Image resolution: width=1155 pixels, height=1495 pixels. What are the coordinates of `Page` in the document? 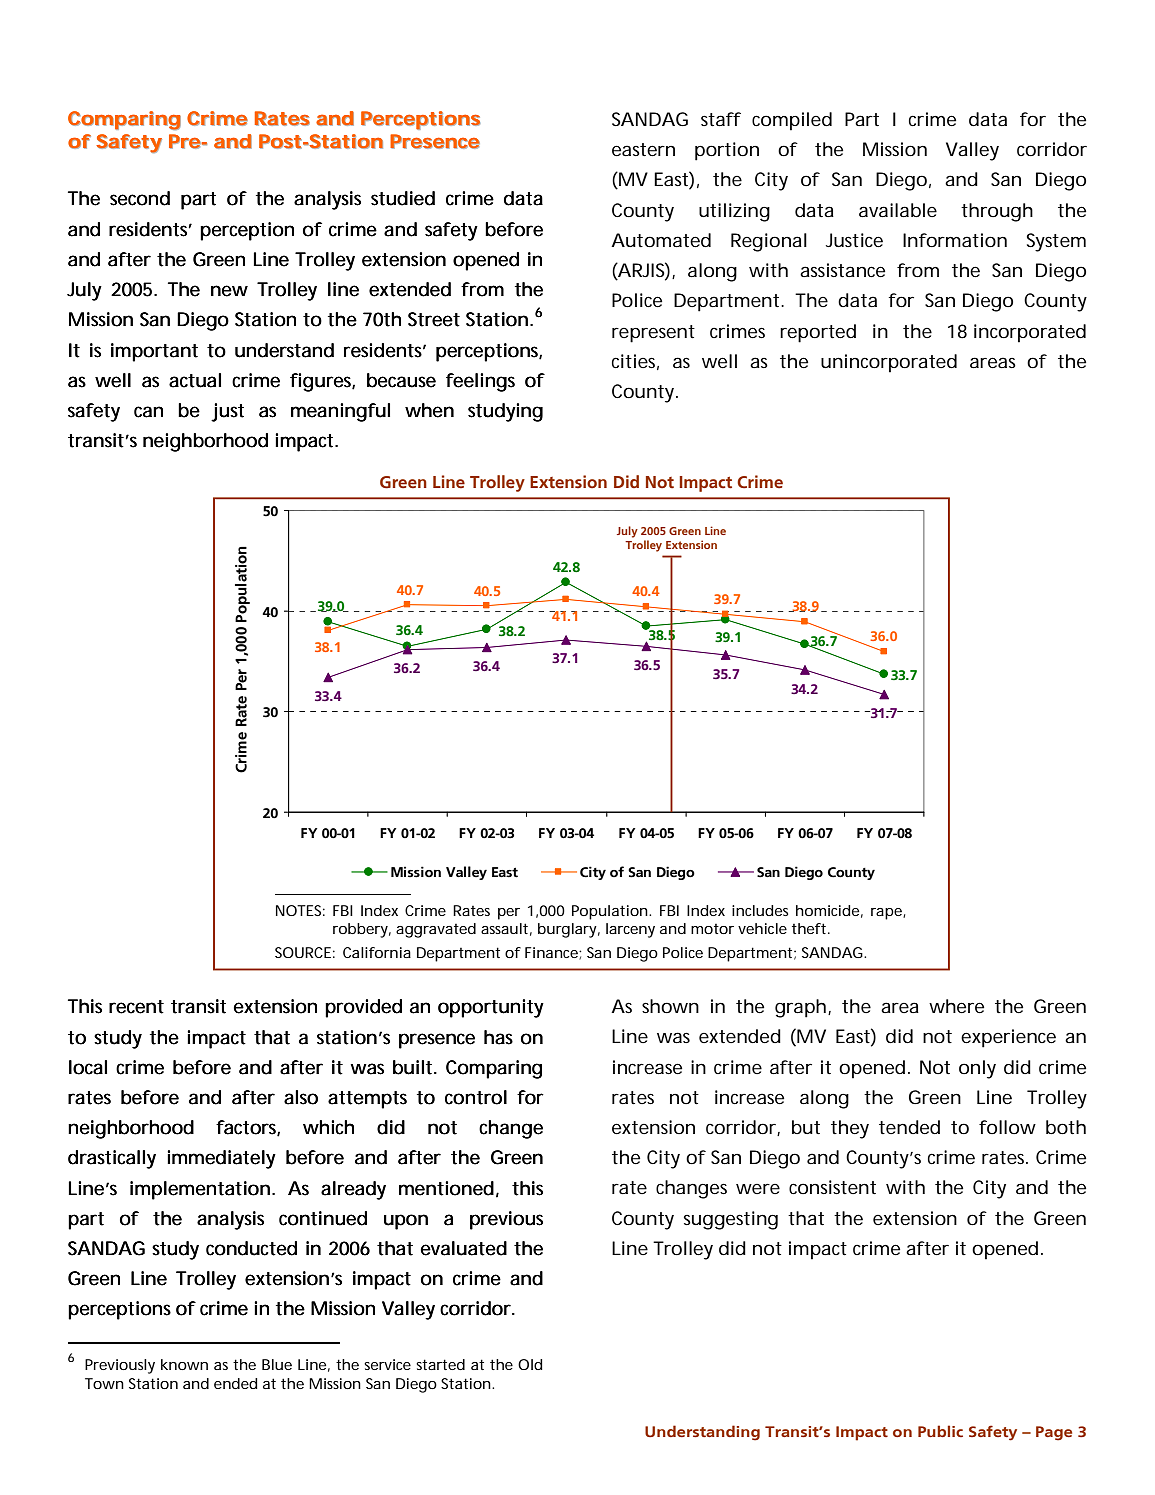 It's located at (1054, 1433).
